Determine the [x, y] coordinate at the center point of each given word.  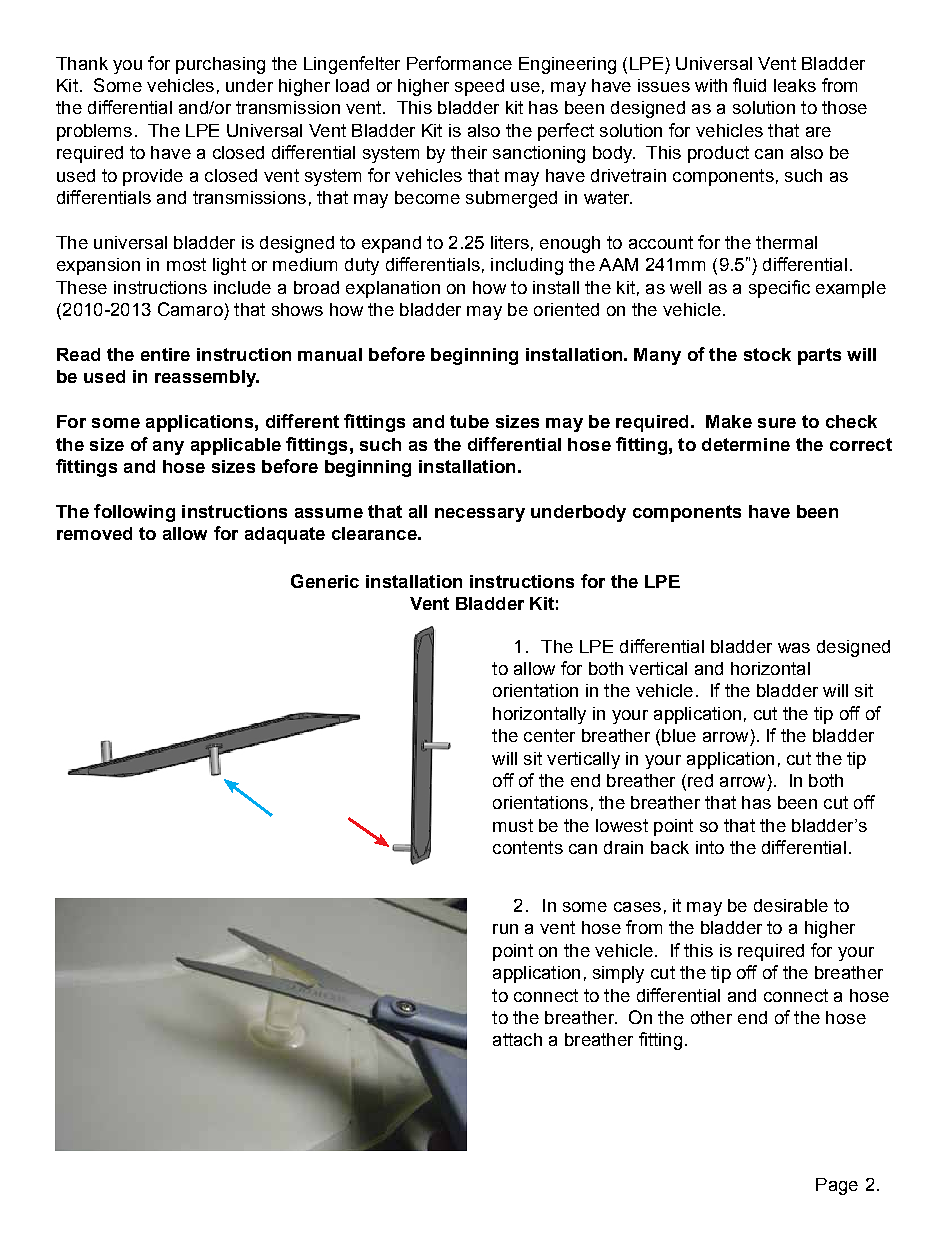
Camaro [190, 309]
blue [679, 735]
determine [746, 444]
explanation [393, 289]
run [505, 929]
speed [479, 87]
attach [517, 1039]
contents [528, 847]
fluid [749, 85]
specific [779, 289]
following [134, 513]
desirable [791, 905]
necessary [480, 515]
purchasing [220, 65]
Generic [325, 581]
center [549, 735]
